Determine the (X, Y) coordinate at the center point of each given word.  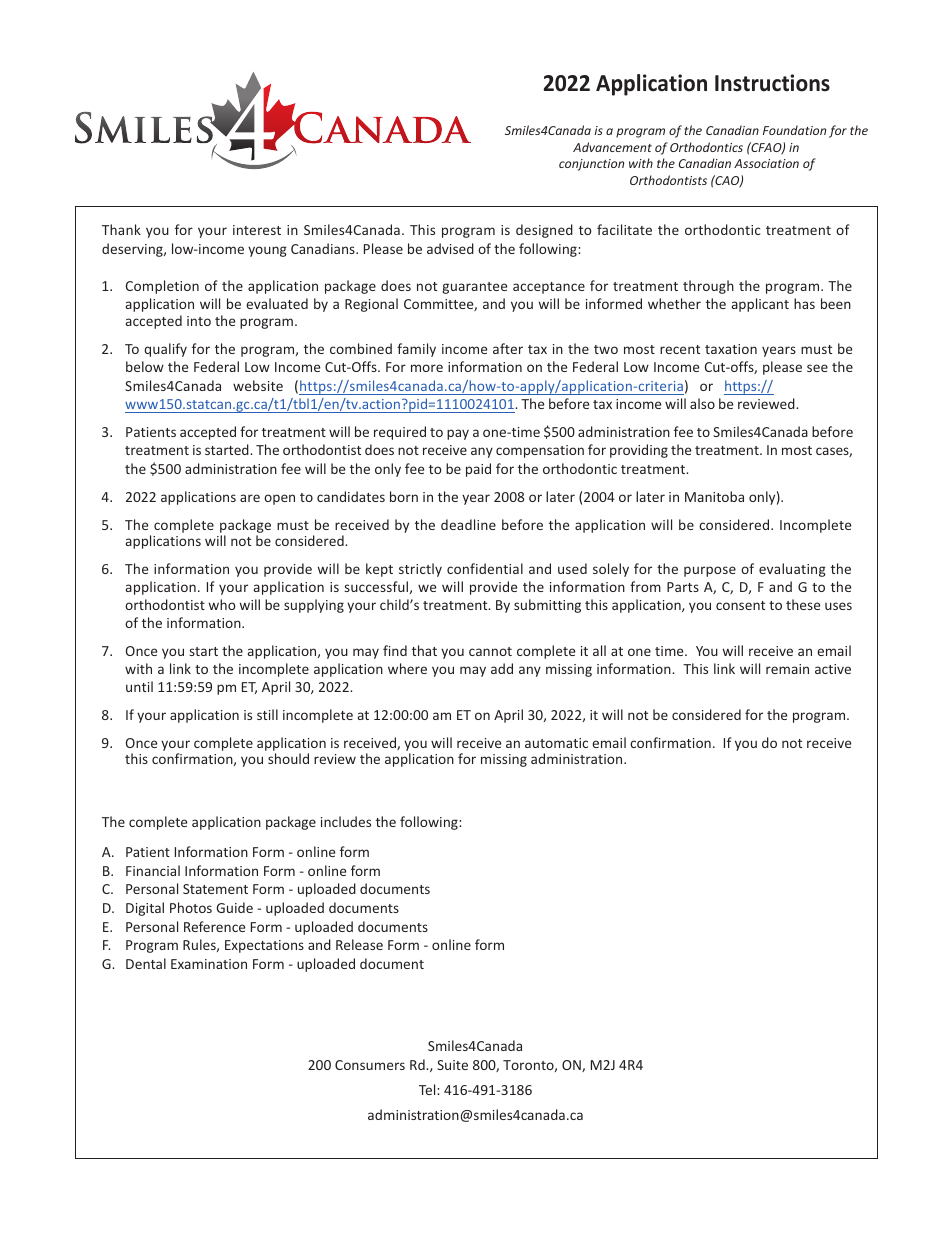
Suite (452, 1065)
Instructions (772, 83)
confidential (485, 568)
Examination (209, 964)
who (222, 604)
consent (740, 605)
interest (257, 230)
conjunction (591, 165)
